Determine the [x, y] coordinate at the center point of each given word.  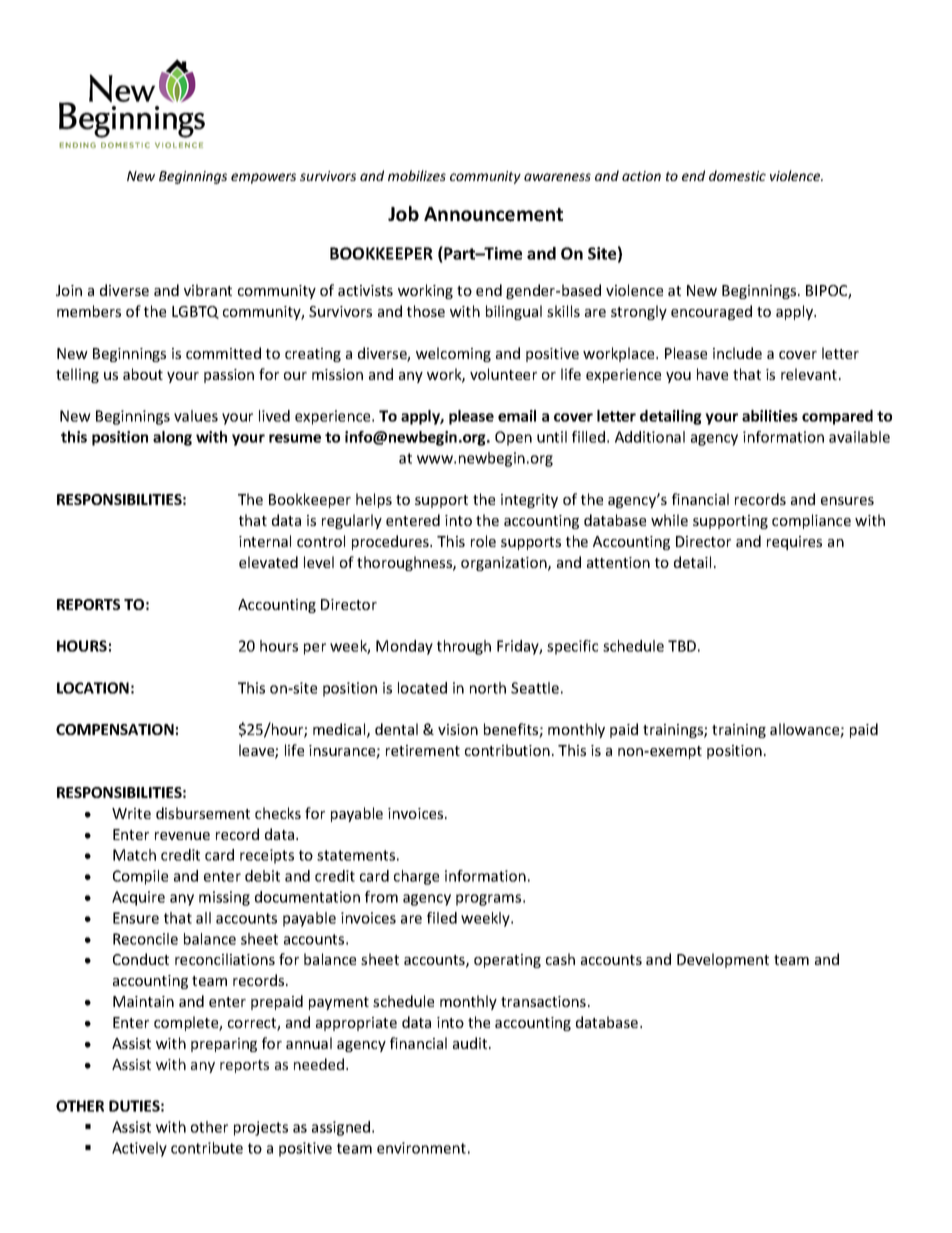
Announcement [493, 214]
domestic [737, 175]
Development [723, 960]
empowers [263, 178]
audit [471, 1043]
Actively [139, 1149]
